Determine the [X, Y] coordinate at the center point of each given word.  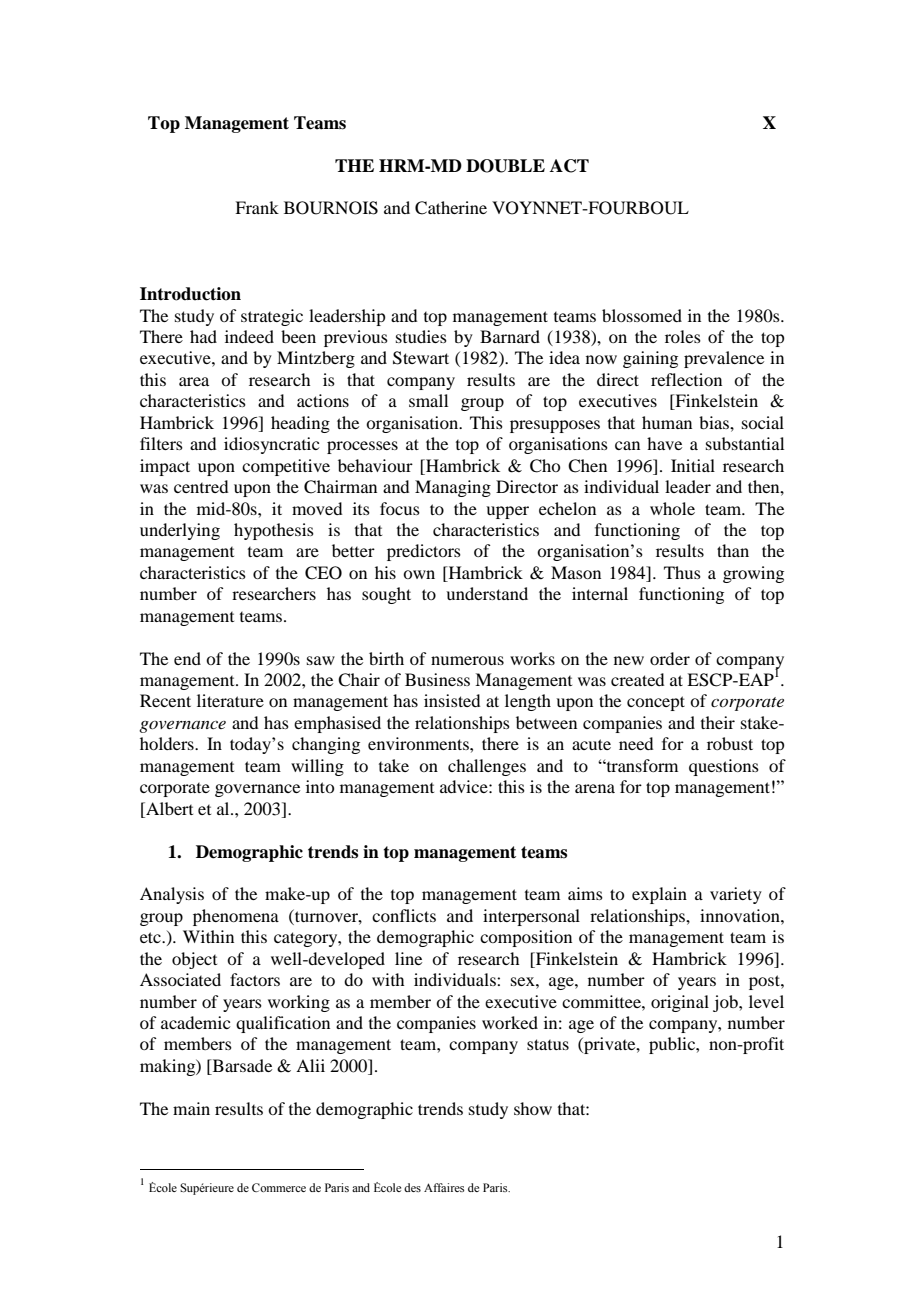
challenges [487, 767]
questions [724, 767]
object [194, 960]
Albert [168, 808]
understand [487, 593]
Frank [257, 207]
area [194, 381]
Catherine [451, 208]
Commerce [279, 1187]
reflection [686, 379]
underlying [180, 531]
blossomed [642, 315]
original [680, 1003]
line [408, 958]
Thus [682, 572]
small [428, 400]
